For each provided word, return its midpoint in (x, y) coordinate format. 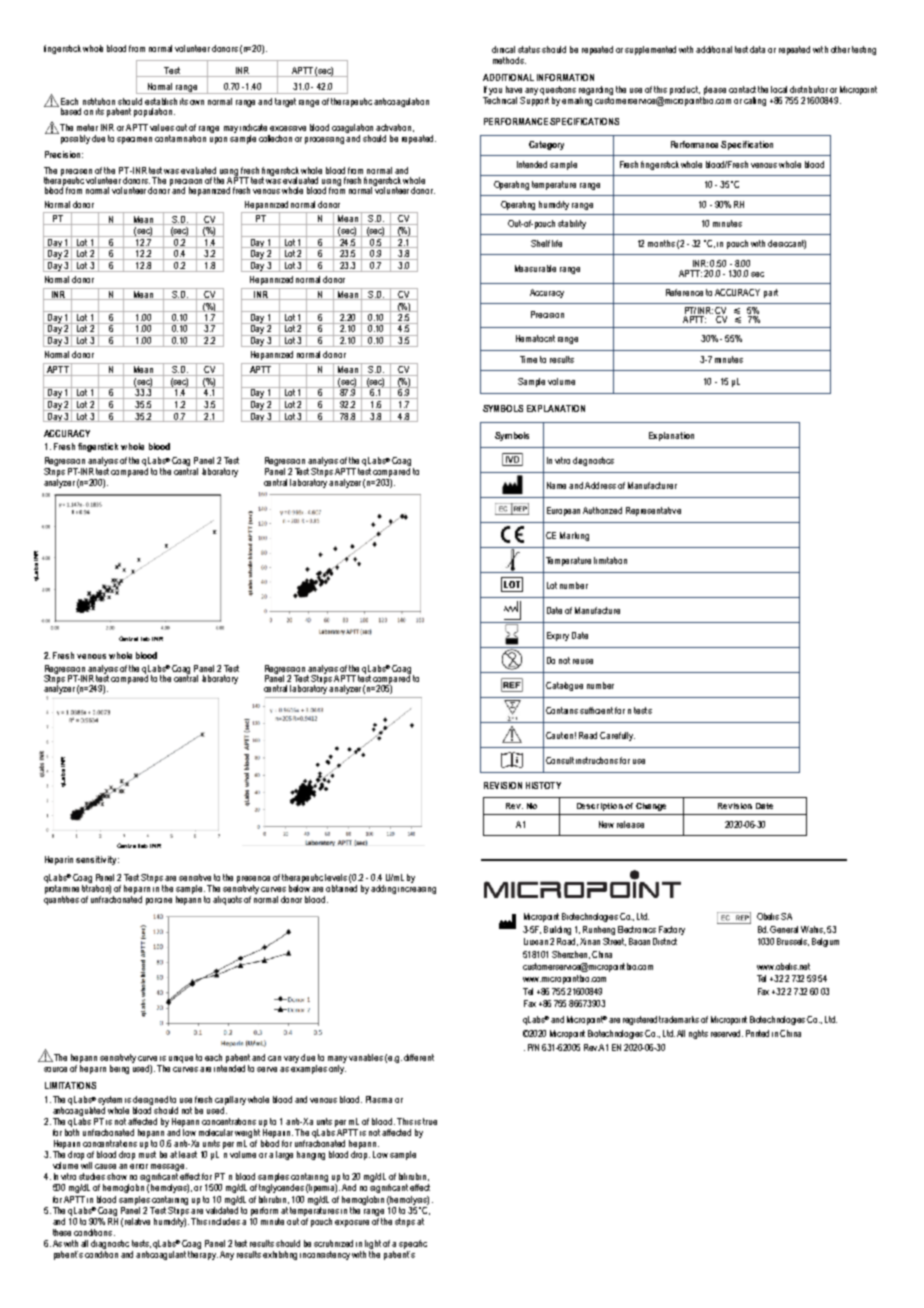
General (784, 929)
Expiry (558, 636)
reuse (583, 661)
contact (742, 89)
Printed (757, 1033)
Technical (500, 99)
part (771, 293)
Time (528, 359)
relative (137, 1221)
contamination (180, 138)
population (153, 112)
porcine (159, 901)
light (373, 1244)
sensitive (195, 877)
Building (557, 930)
